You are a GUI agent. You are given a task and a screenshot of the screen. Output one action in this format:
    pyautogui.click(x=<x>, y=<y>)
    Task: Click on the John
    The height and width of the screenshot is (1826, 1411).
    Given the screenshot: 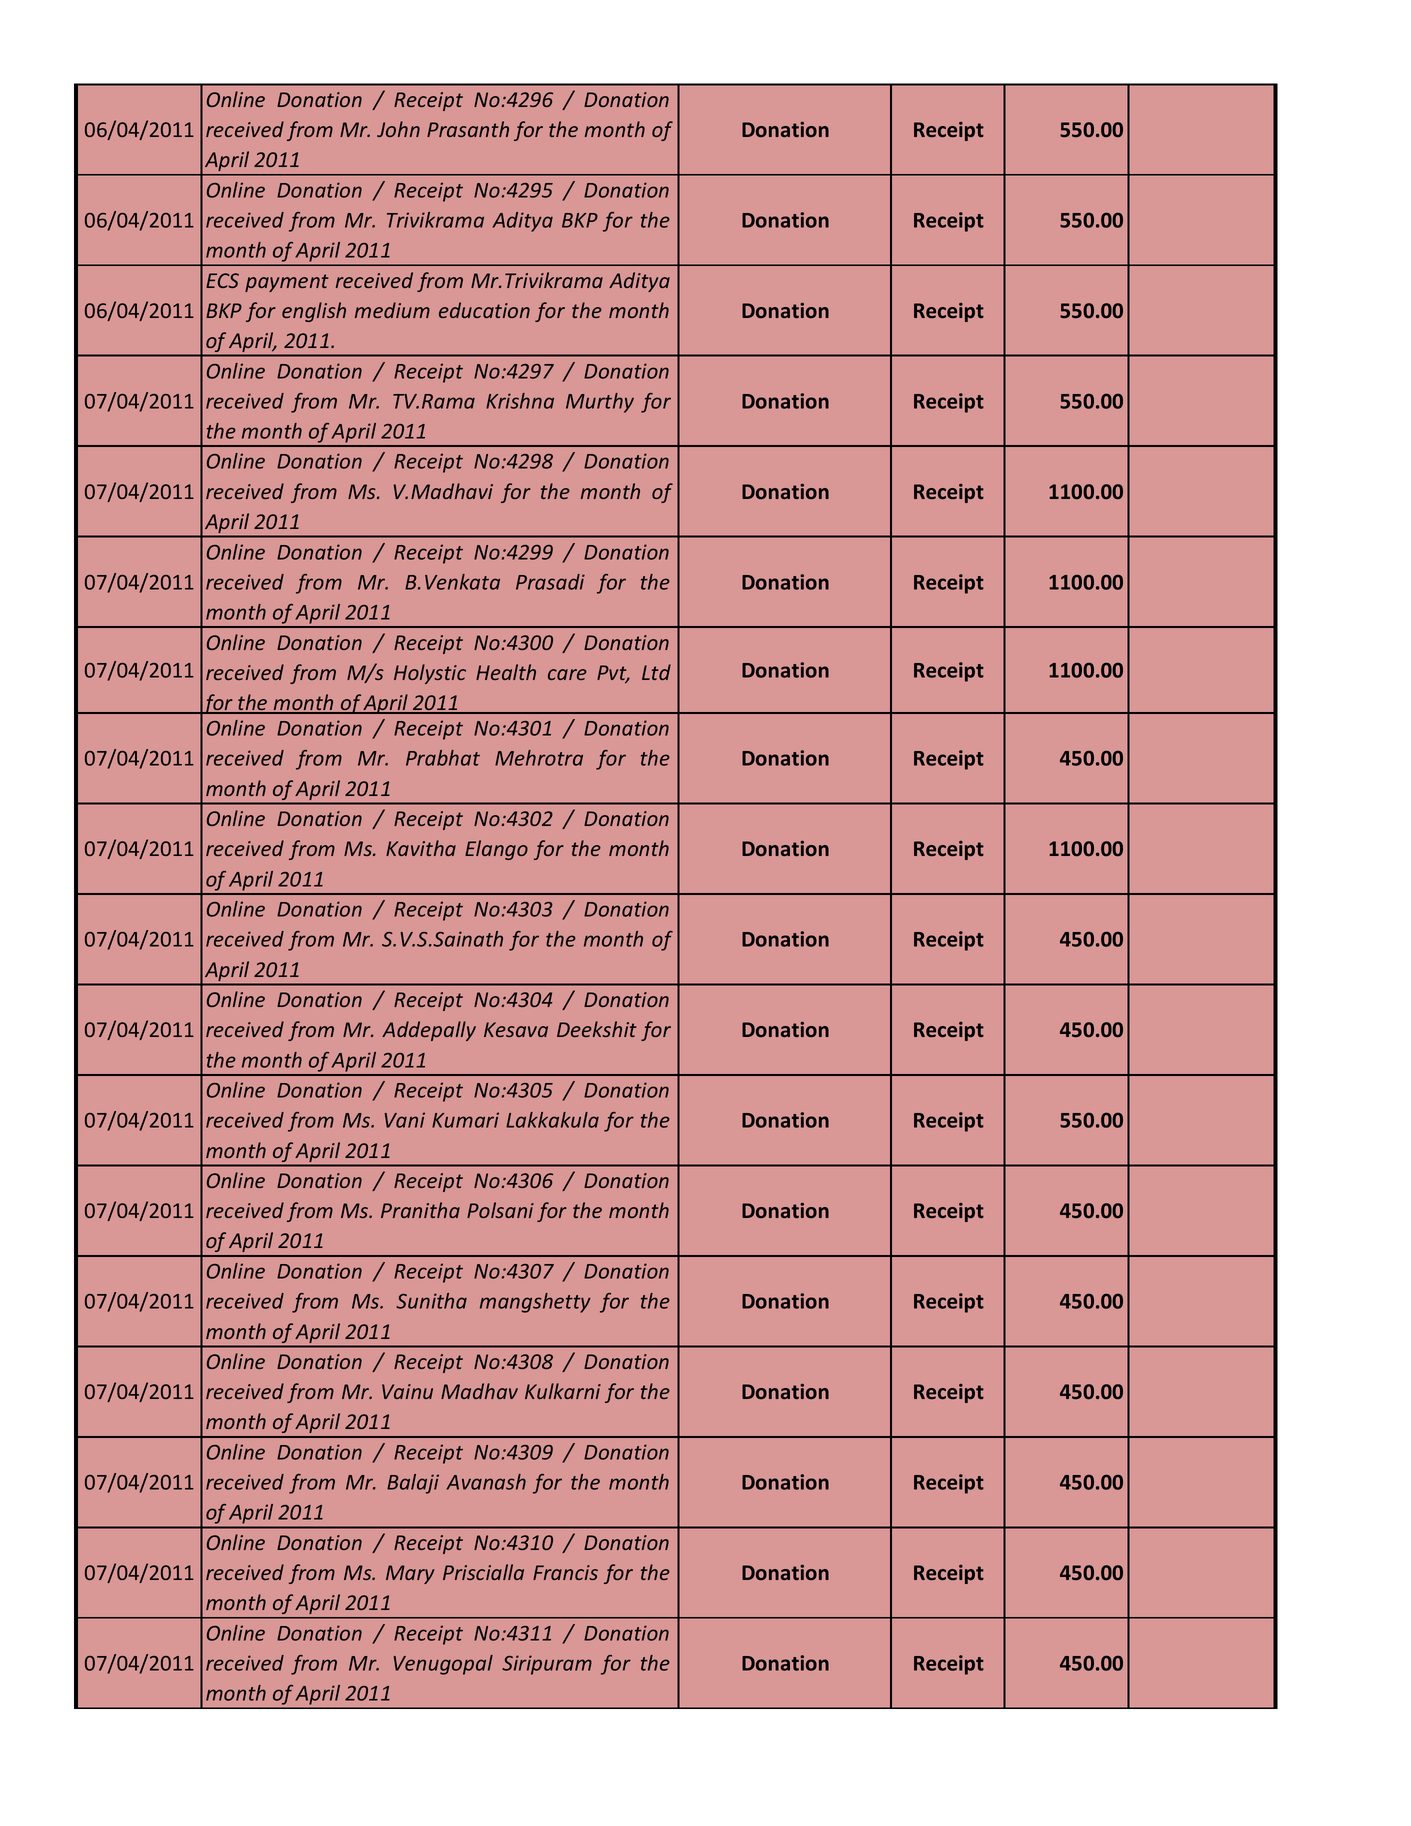 What is the action you would take?
    pyautogui.click(x=398, y=129)
